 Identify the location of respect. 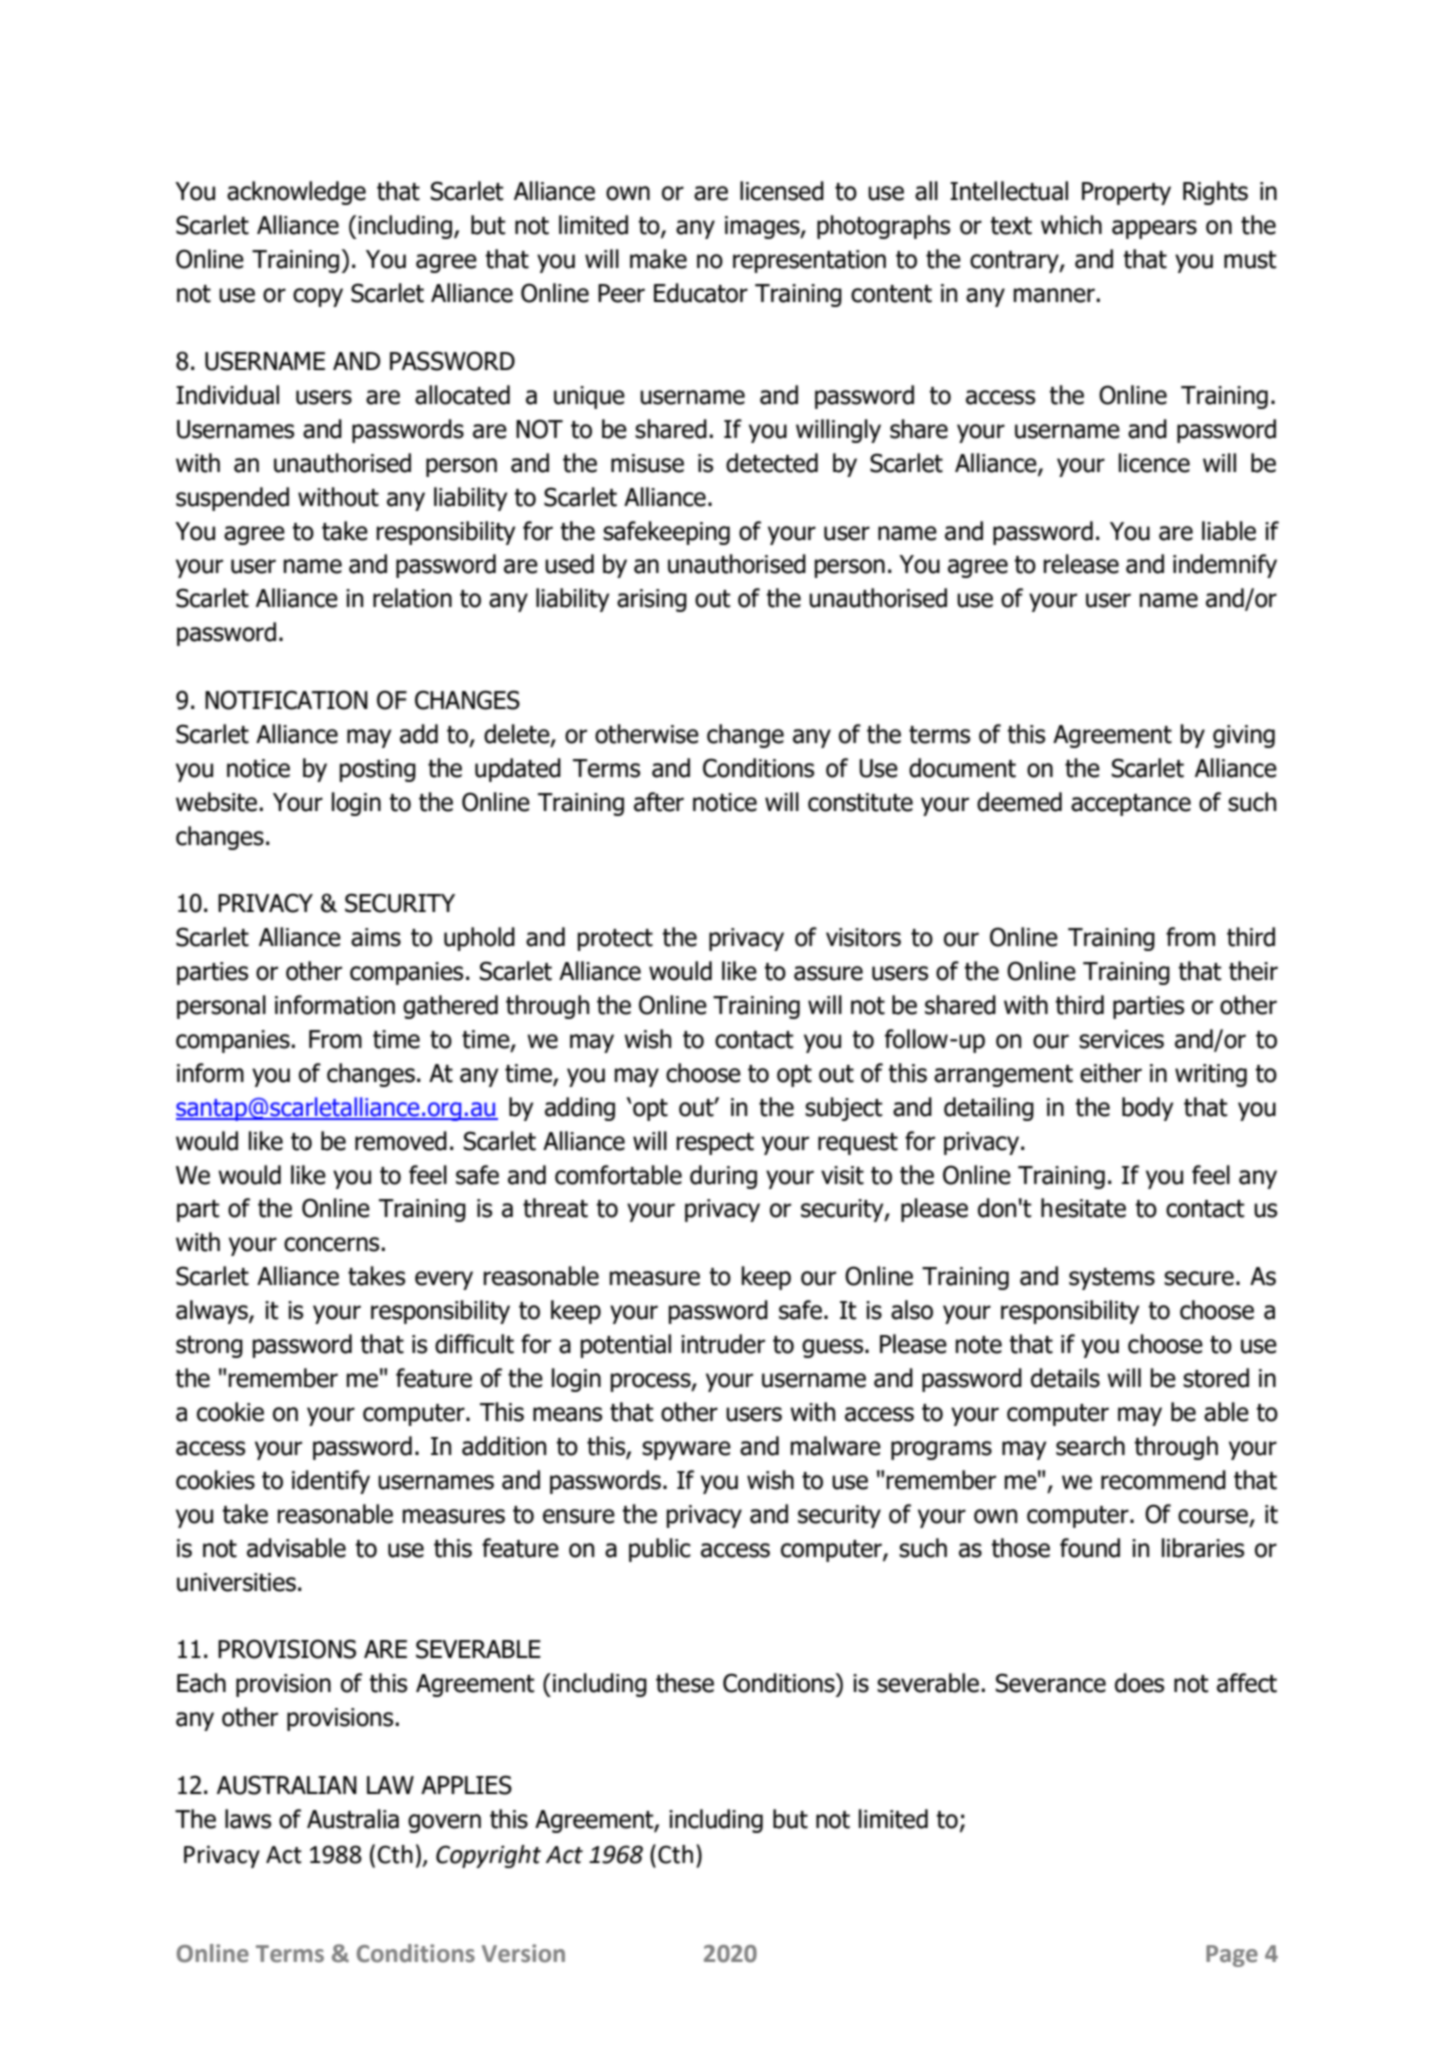
(715, 1144).
